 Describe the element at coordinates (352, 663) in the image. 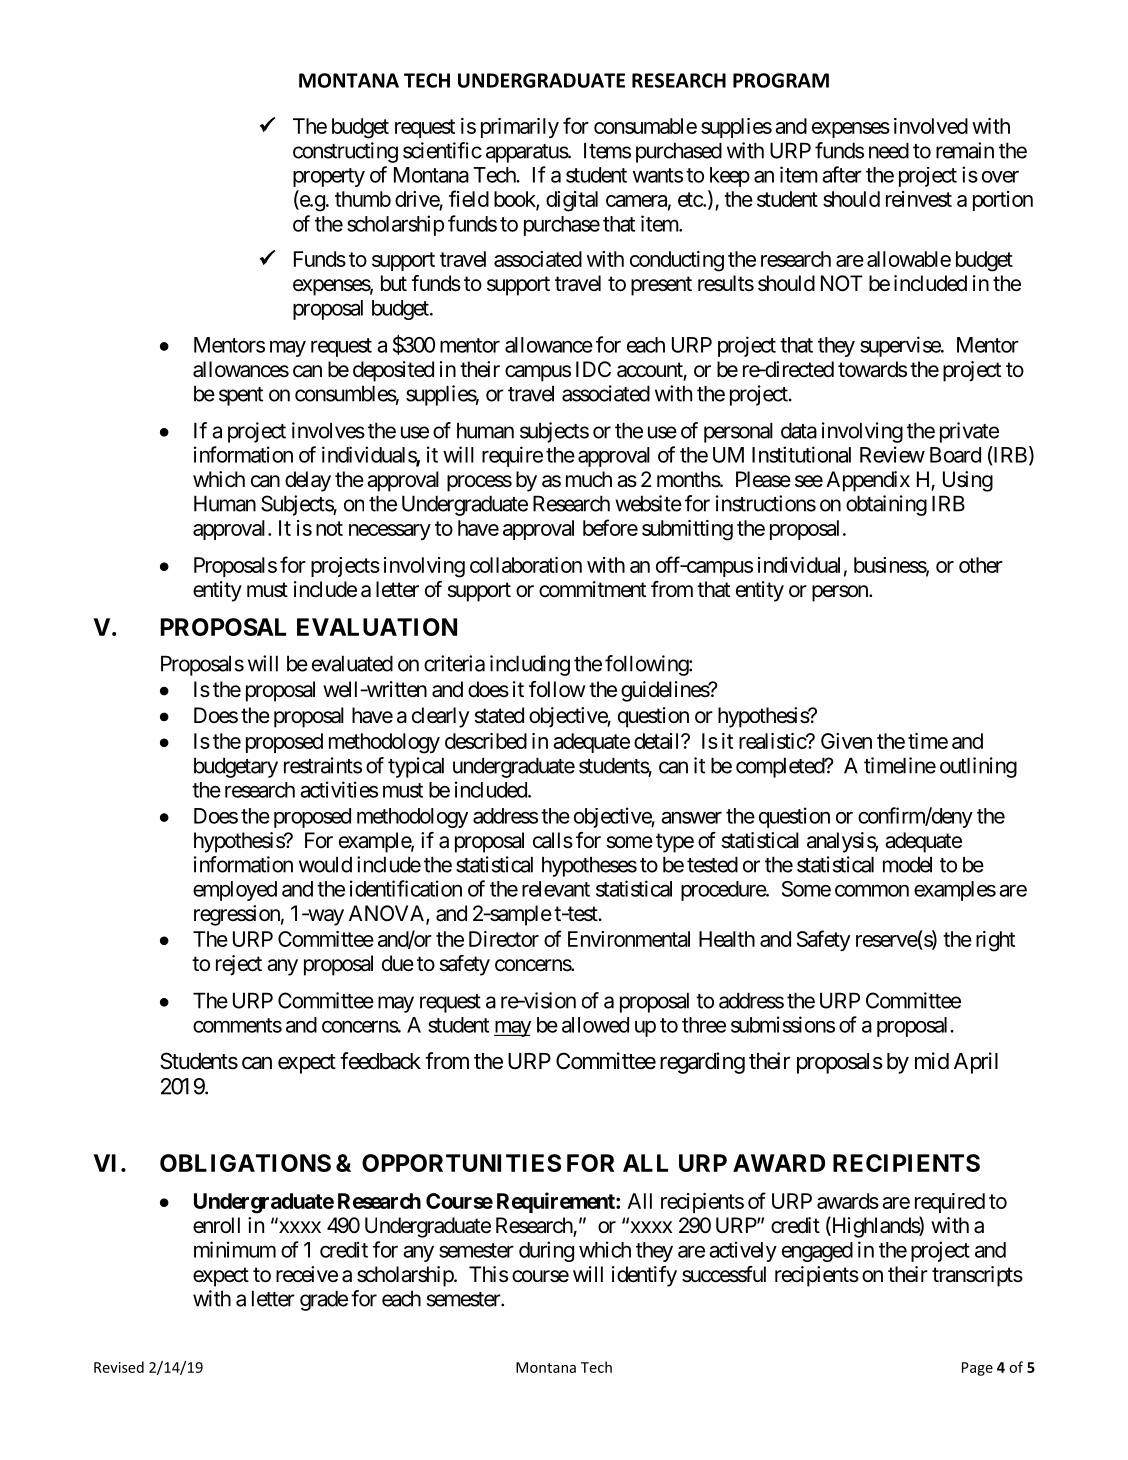

I see `evaluated` at that location.
